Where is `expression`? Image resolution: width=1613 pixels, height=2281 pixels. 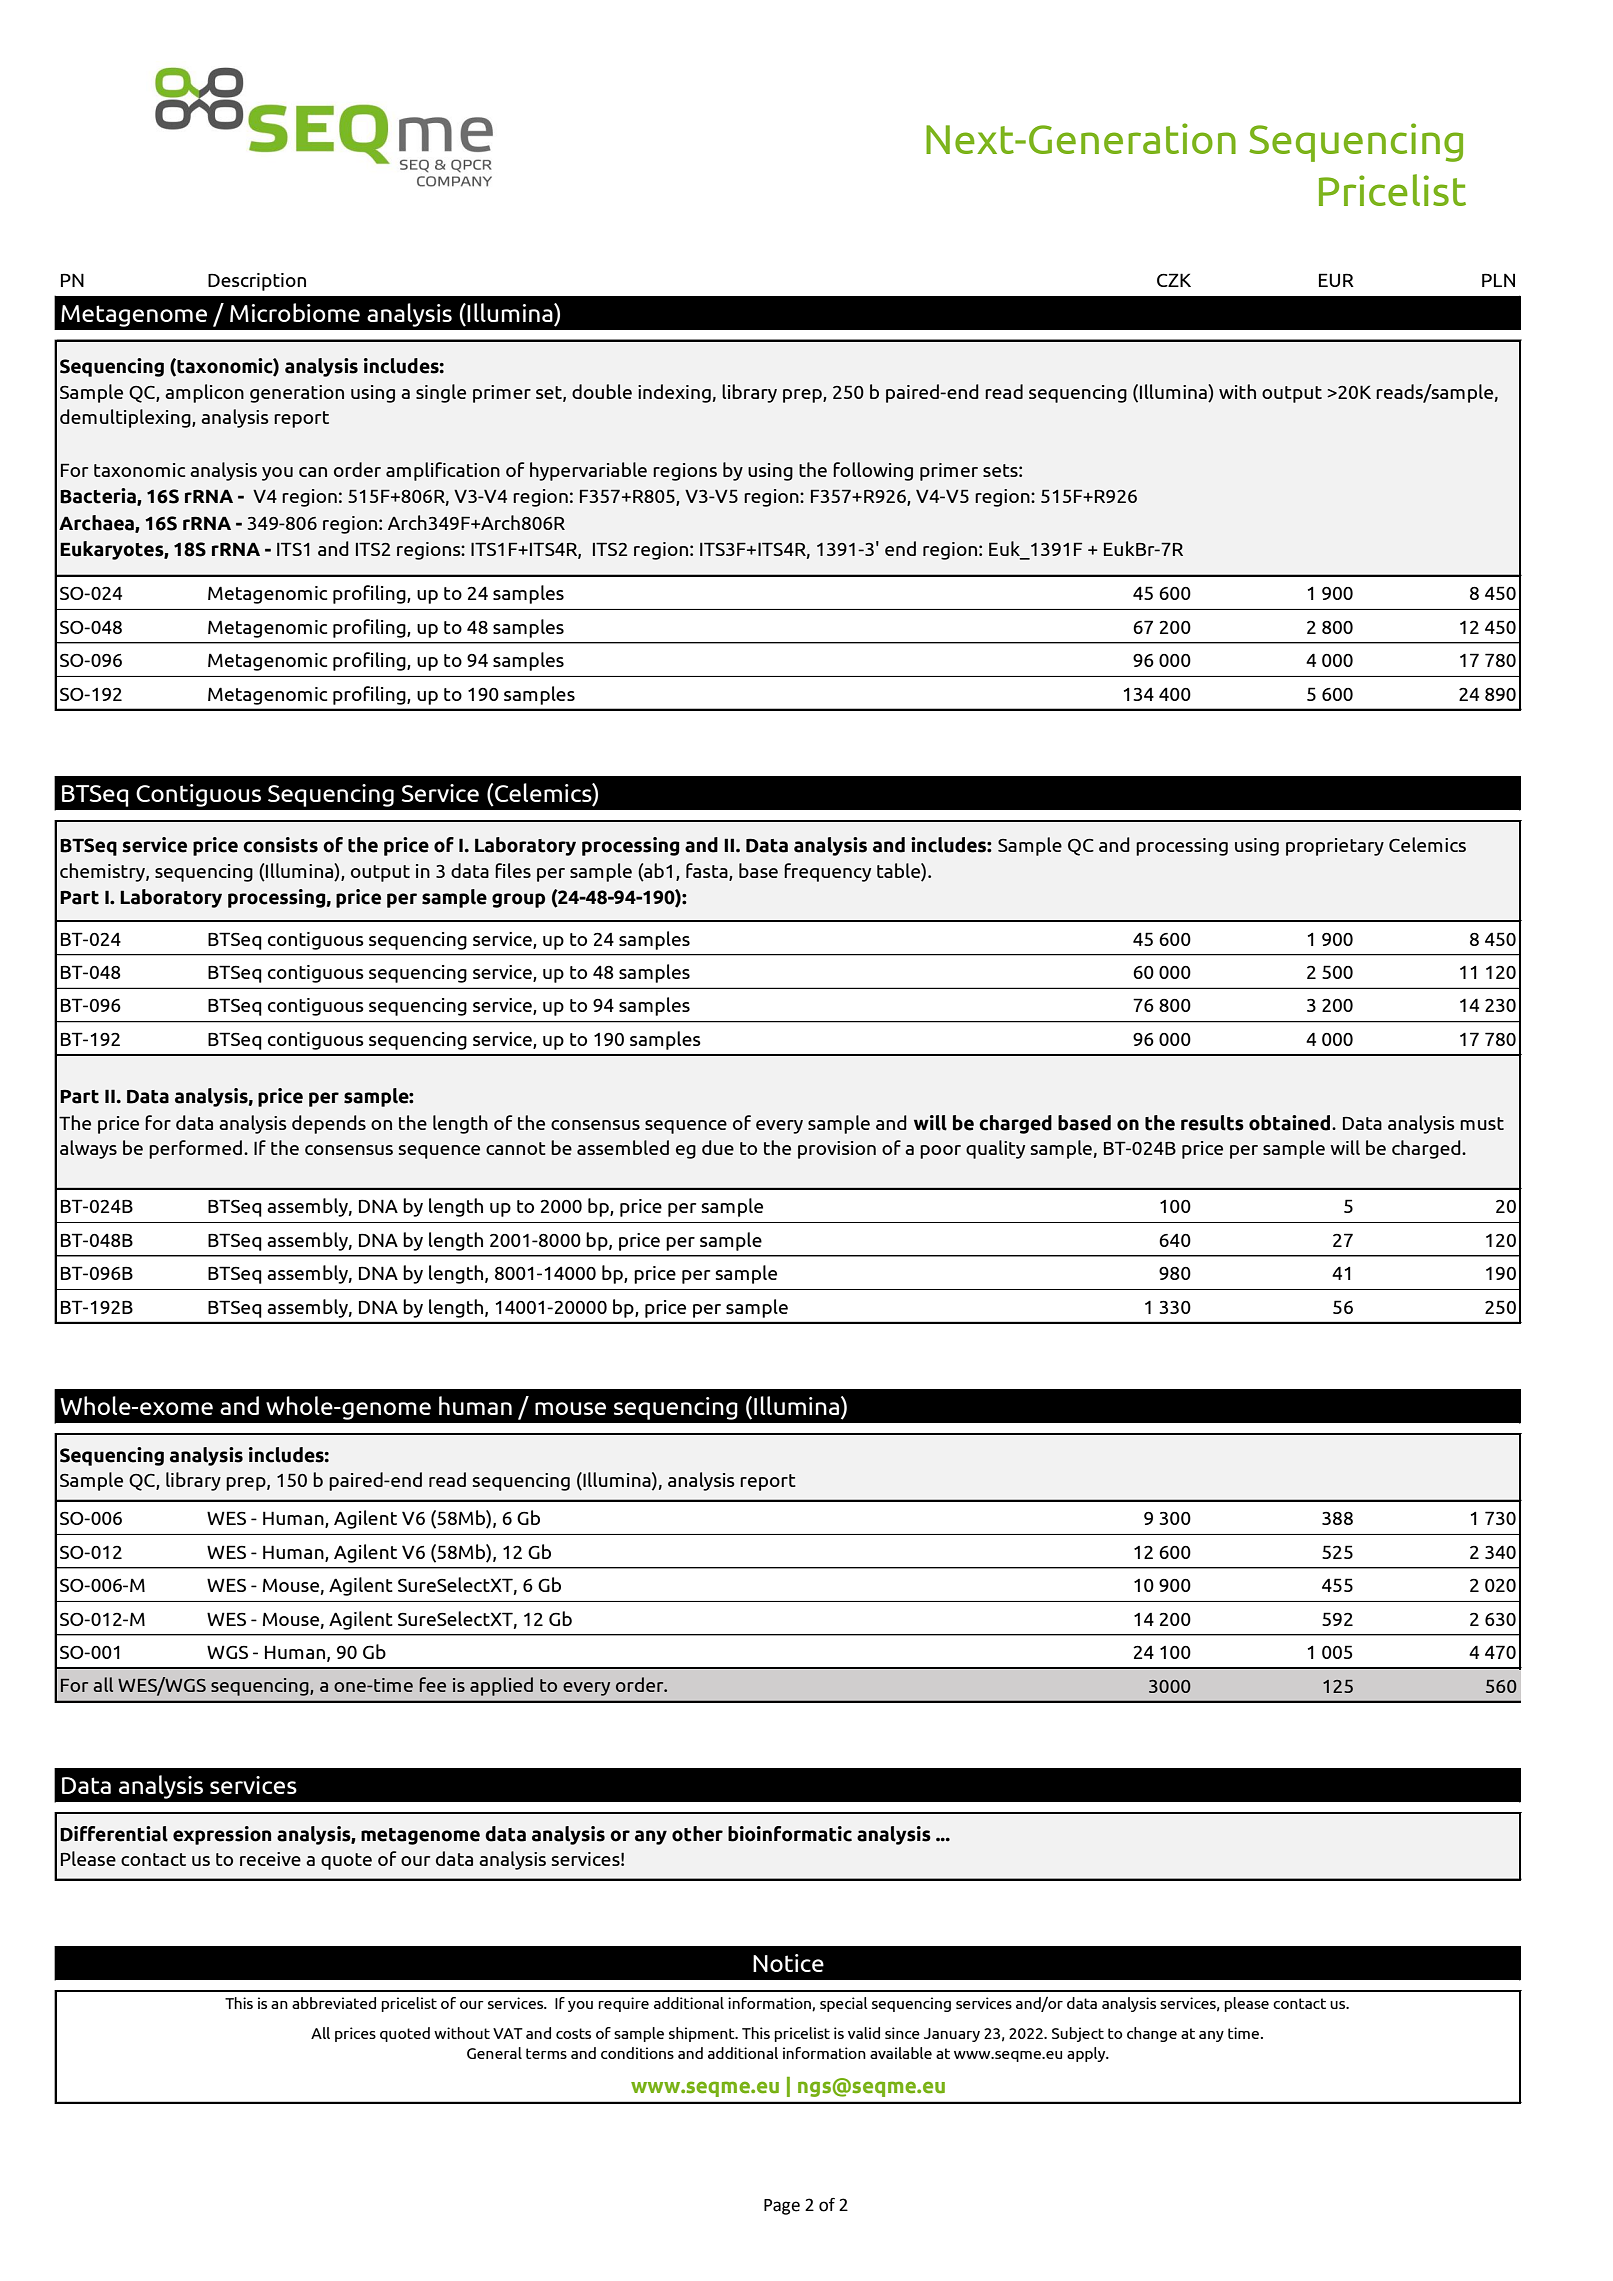
expression is located at coordinates (222, 1835).
